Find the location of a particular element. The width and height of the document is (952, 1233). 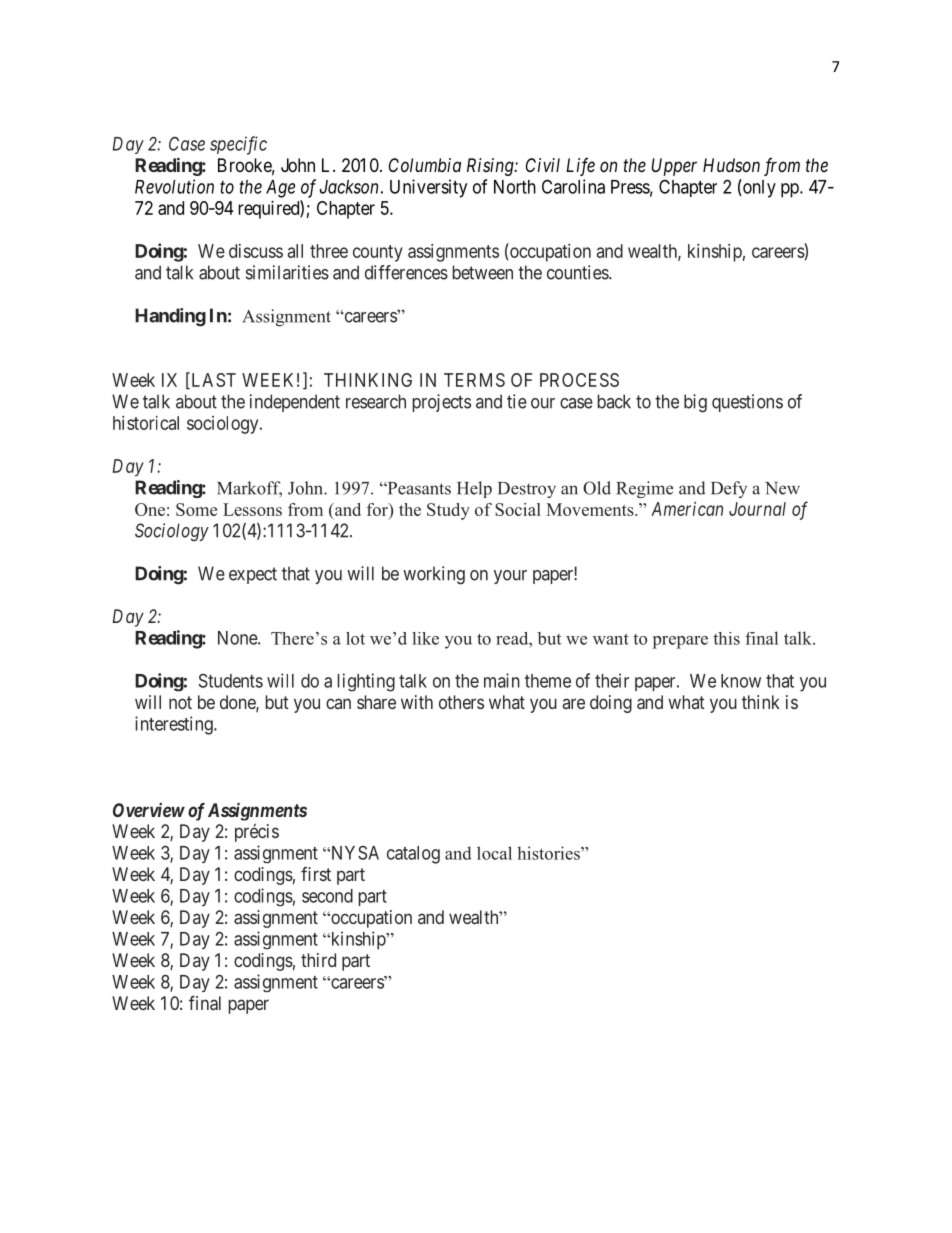

big is located at coordinates (695, 403).
